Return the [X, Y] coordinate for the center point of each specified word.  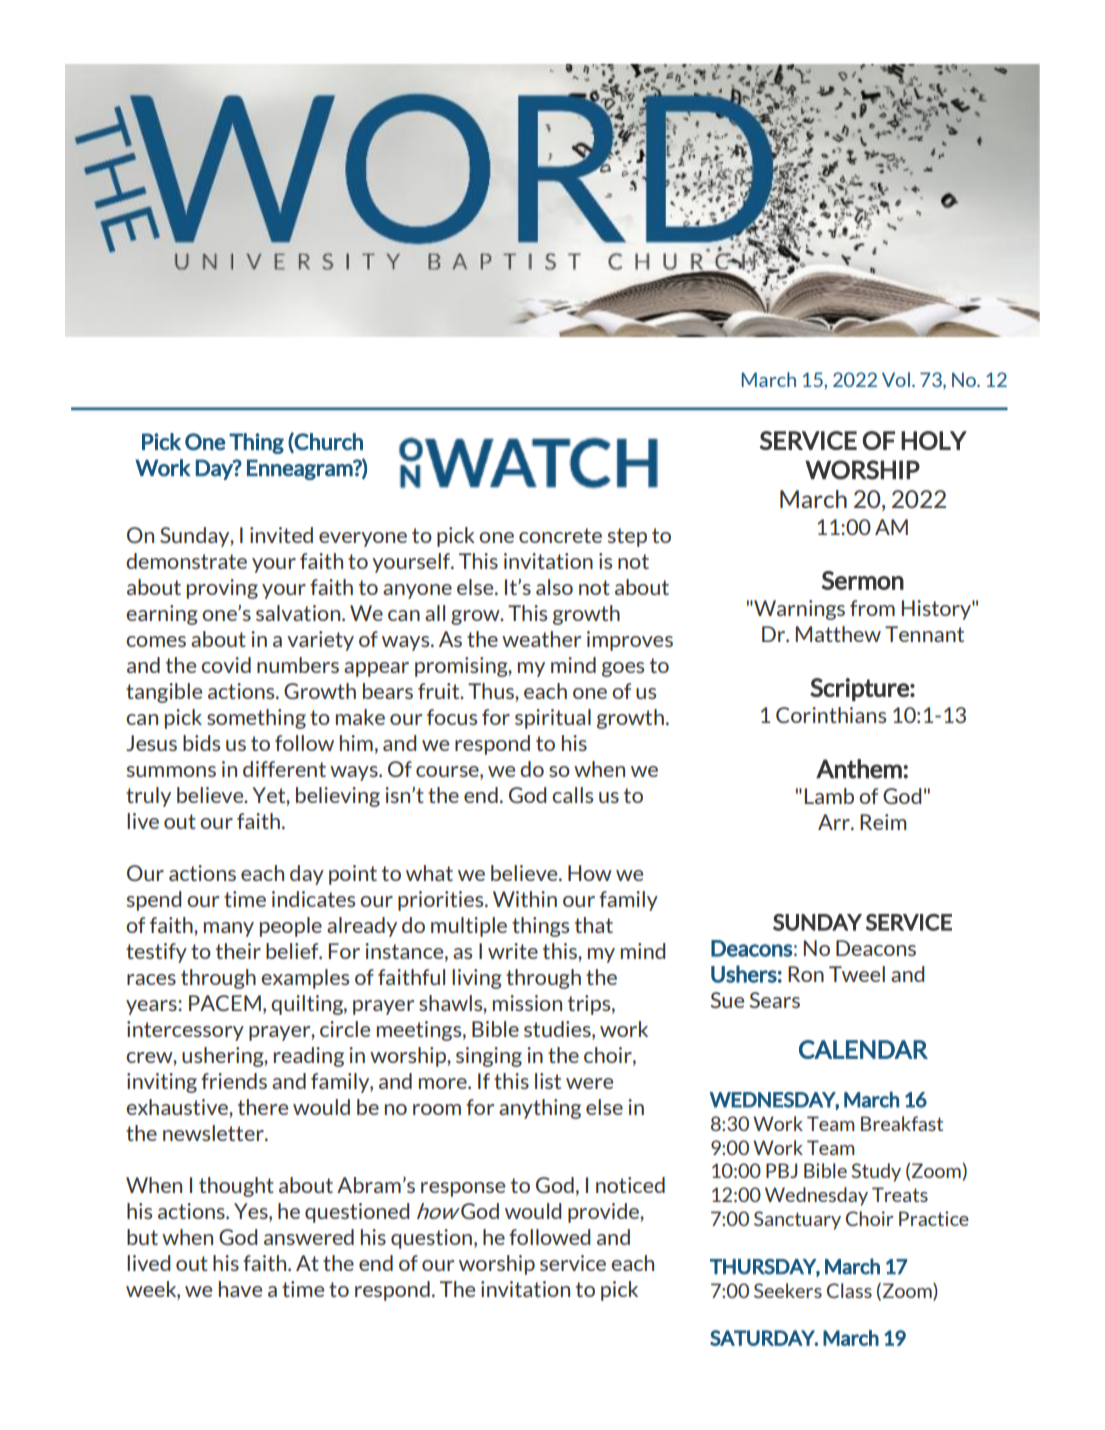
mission [527, 1003]
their [238, 951]
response [463, 1189]
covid [226, 665]
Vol [896, 379]
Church [328, 442]
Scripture [860, 689]
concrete [560, 535]
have [240, 1289]
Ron [806, 974]
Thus [492, 691]
